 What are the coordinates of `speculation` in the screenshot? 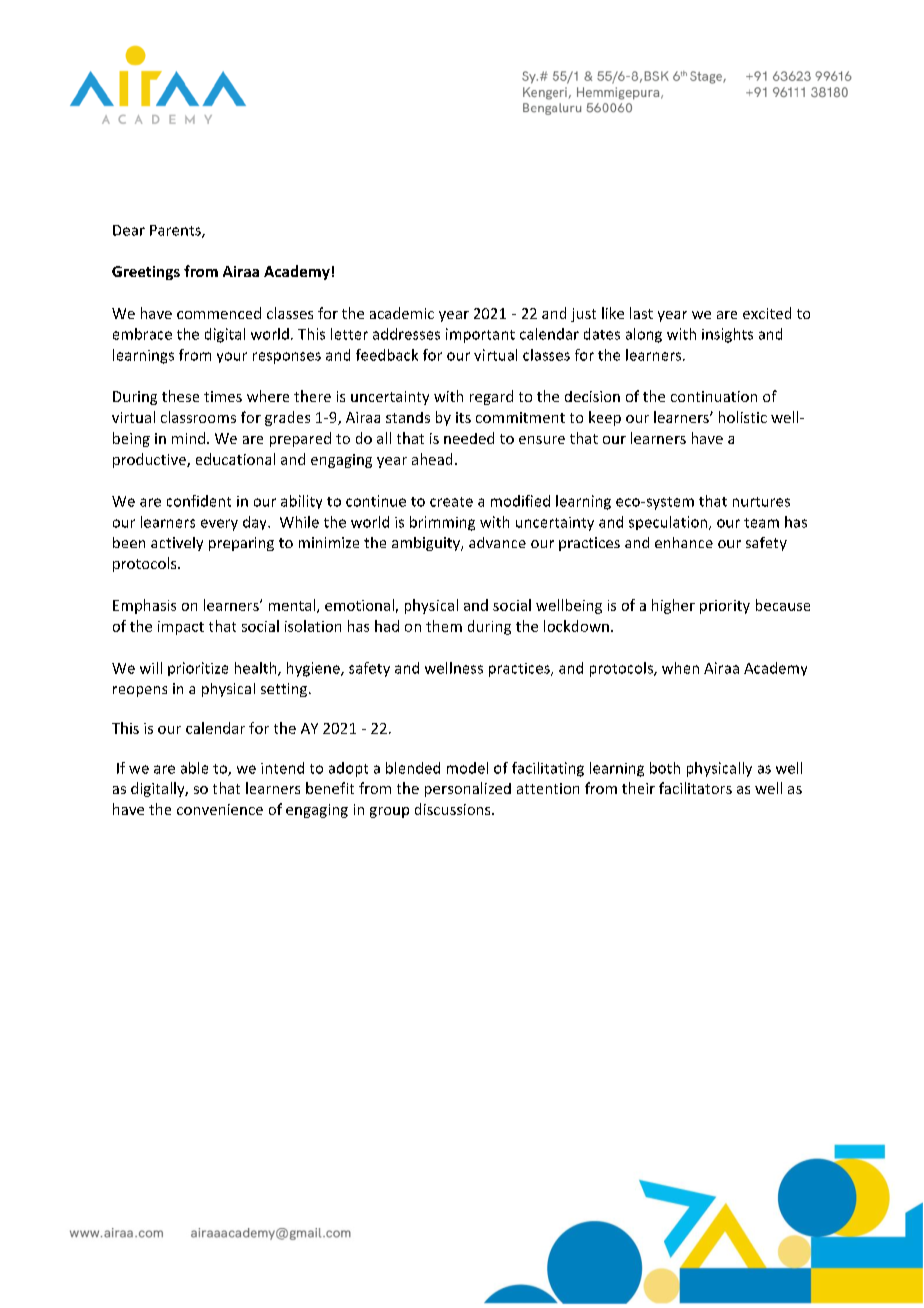 It's located at (669, 523).
